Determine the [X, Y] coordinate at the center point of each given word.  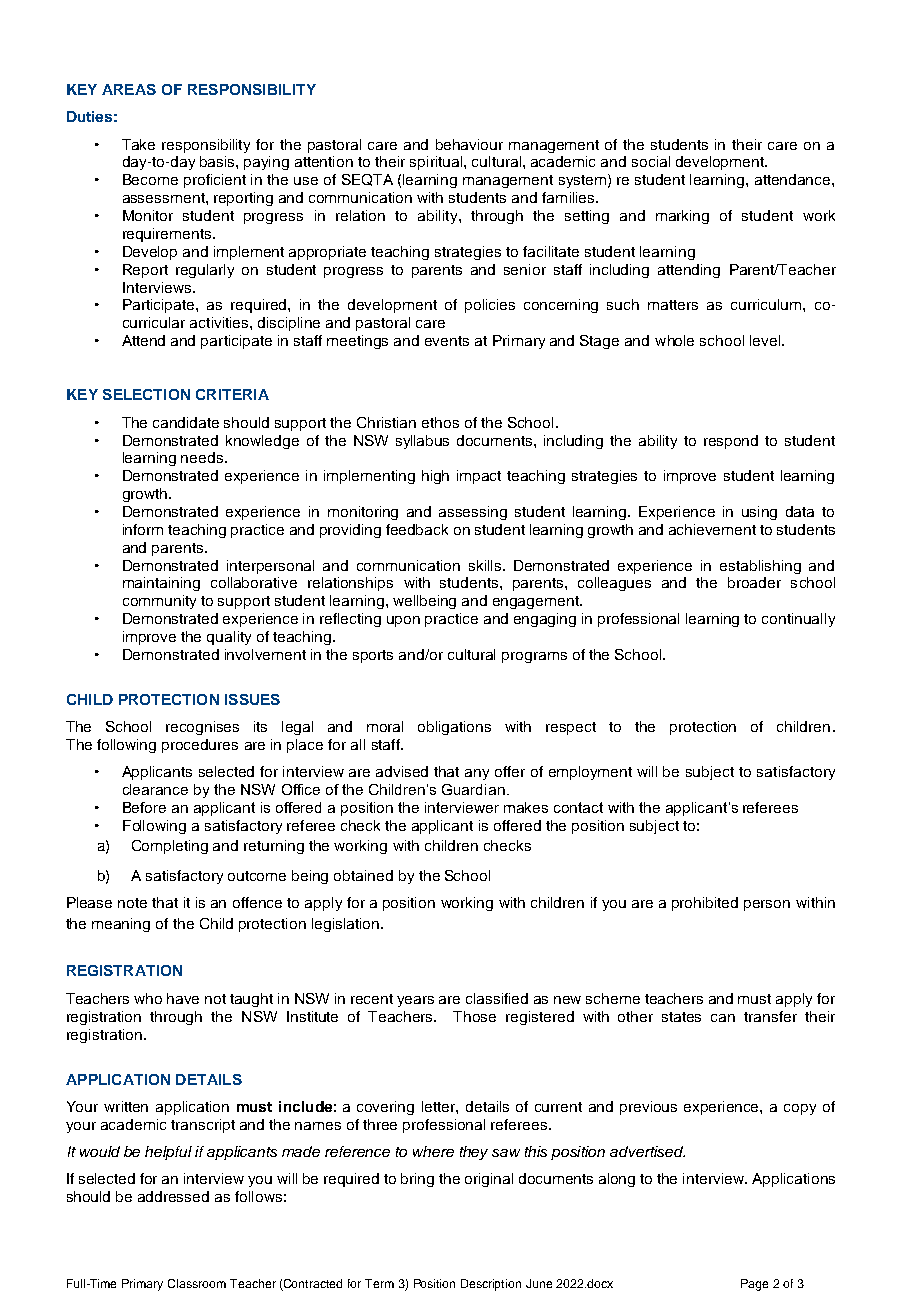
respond [731, 442]
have [183, 998]
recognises [202, 728]
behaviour [469, 144]
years [415, 1001]
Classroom [197, 1283]
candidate [186, 422]
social [651, 161]
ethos [440, 422]
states [681, 1017]
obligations [454, 728]
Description [491, 1285]
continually [798, 620]
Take [138, 144]
